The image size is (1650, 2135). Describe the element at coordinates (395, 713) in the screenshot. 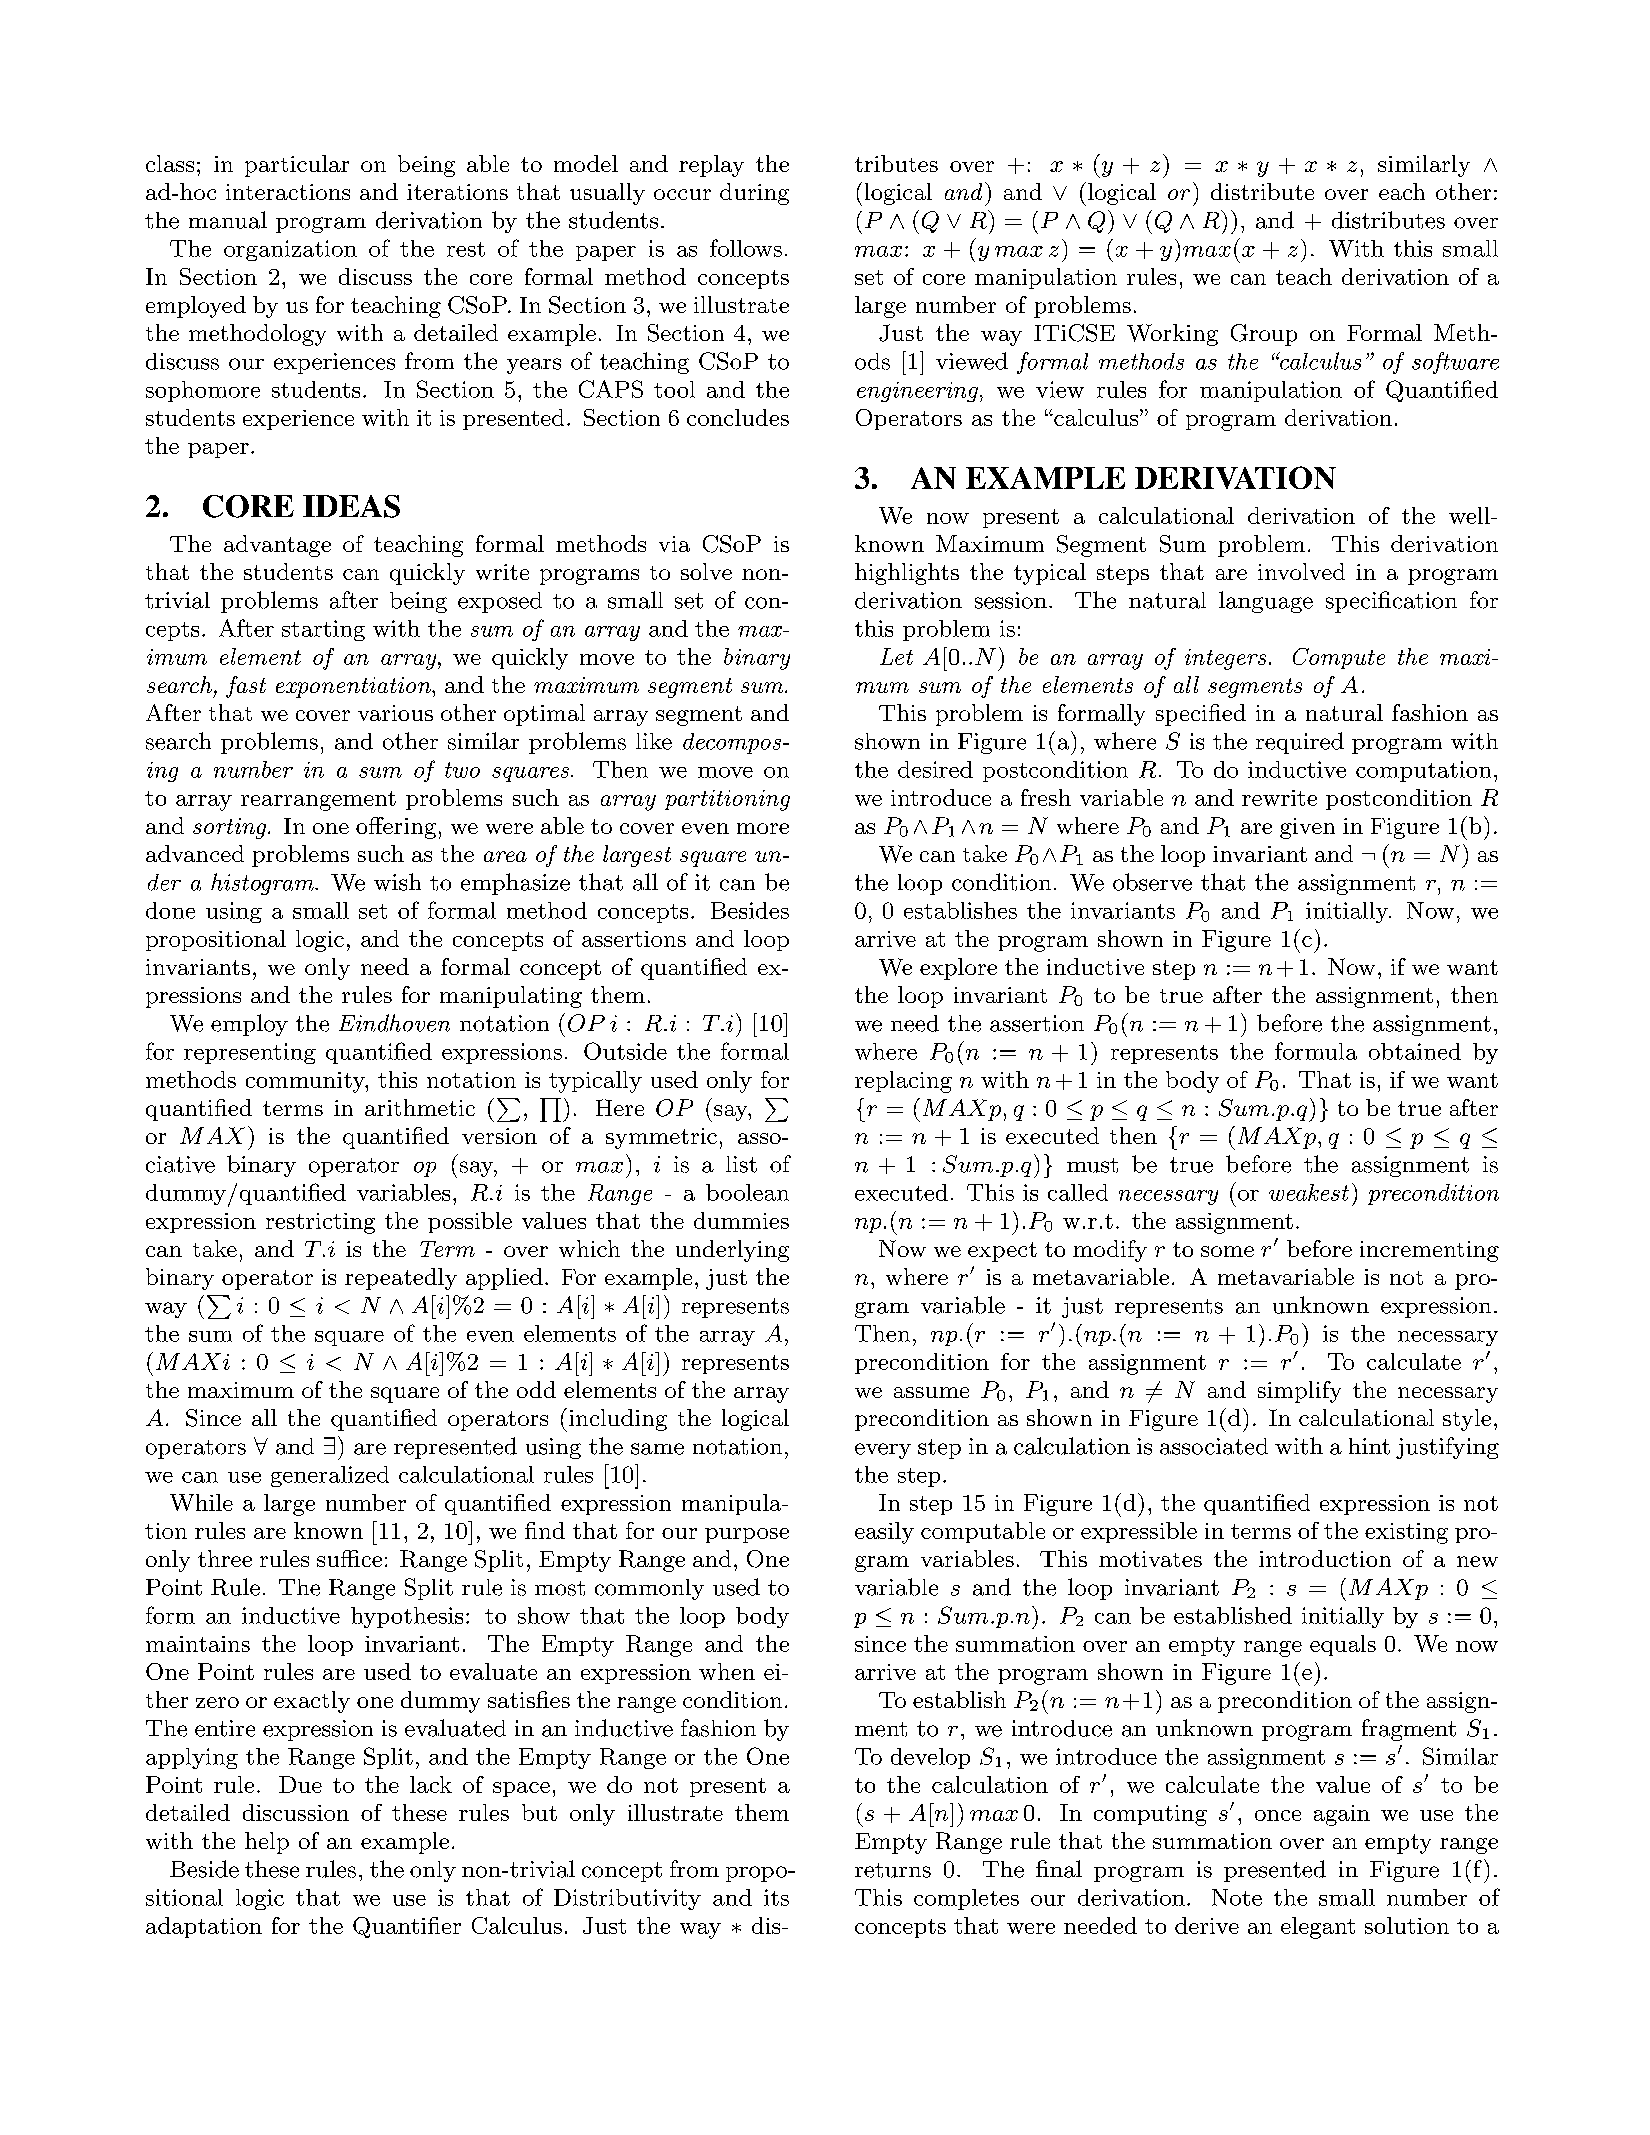

I see `various` at that location.
